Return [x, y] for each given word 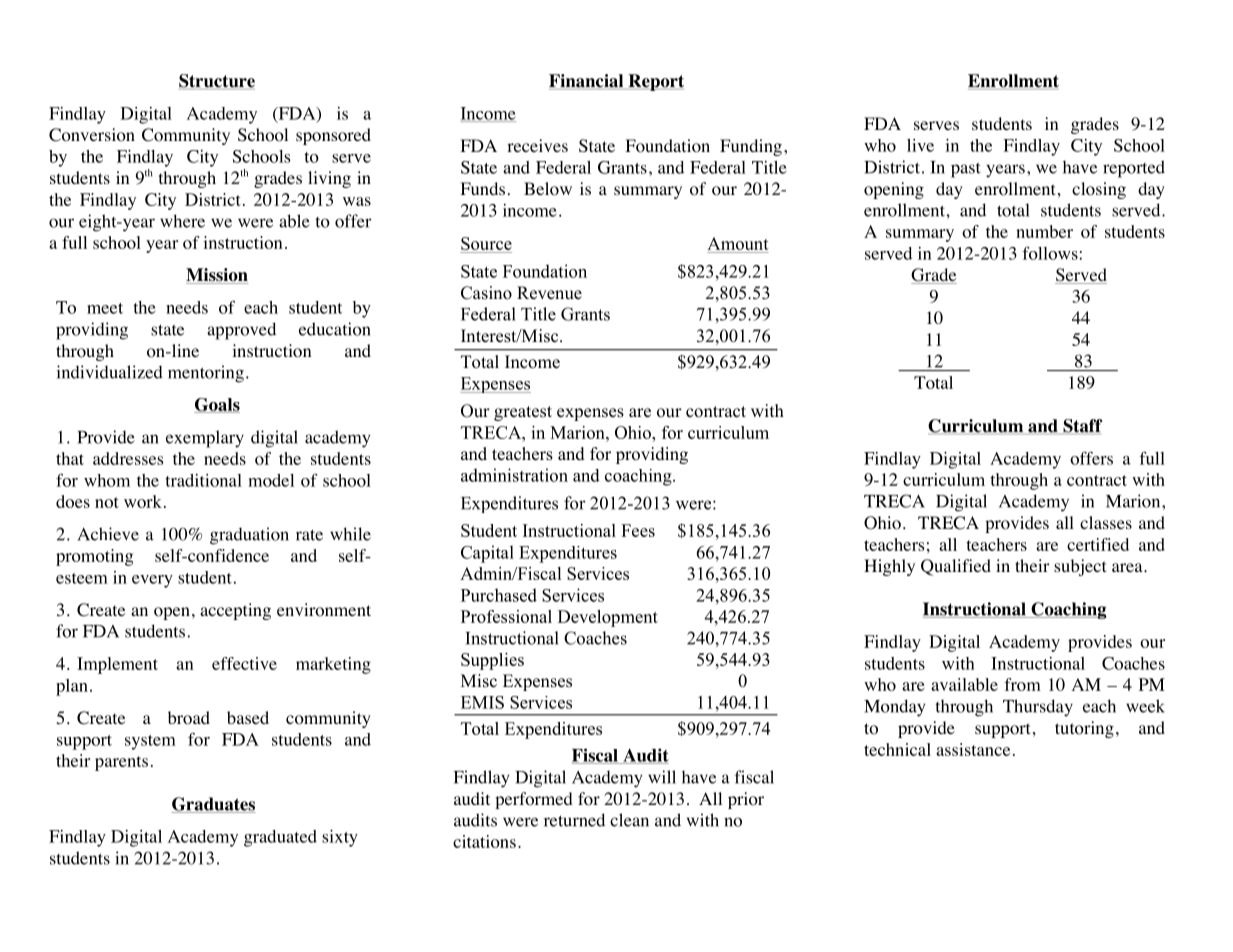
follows [1050, 253]
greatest [523, 413]
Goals [217, 405]
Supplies [492, 661]
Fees [638, 530]
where [182, 221]
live [920, 145]
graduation [249, 536]
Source [486, 243]
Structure [217, 82]
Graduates [214, 805]
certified [1098, 544]
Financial [587, 82]
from [1022, 684]
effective [244, 663]
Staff [1082, 426]
